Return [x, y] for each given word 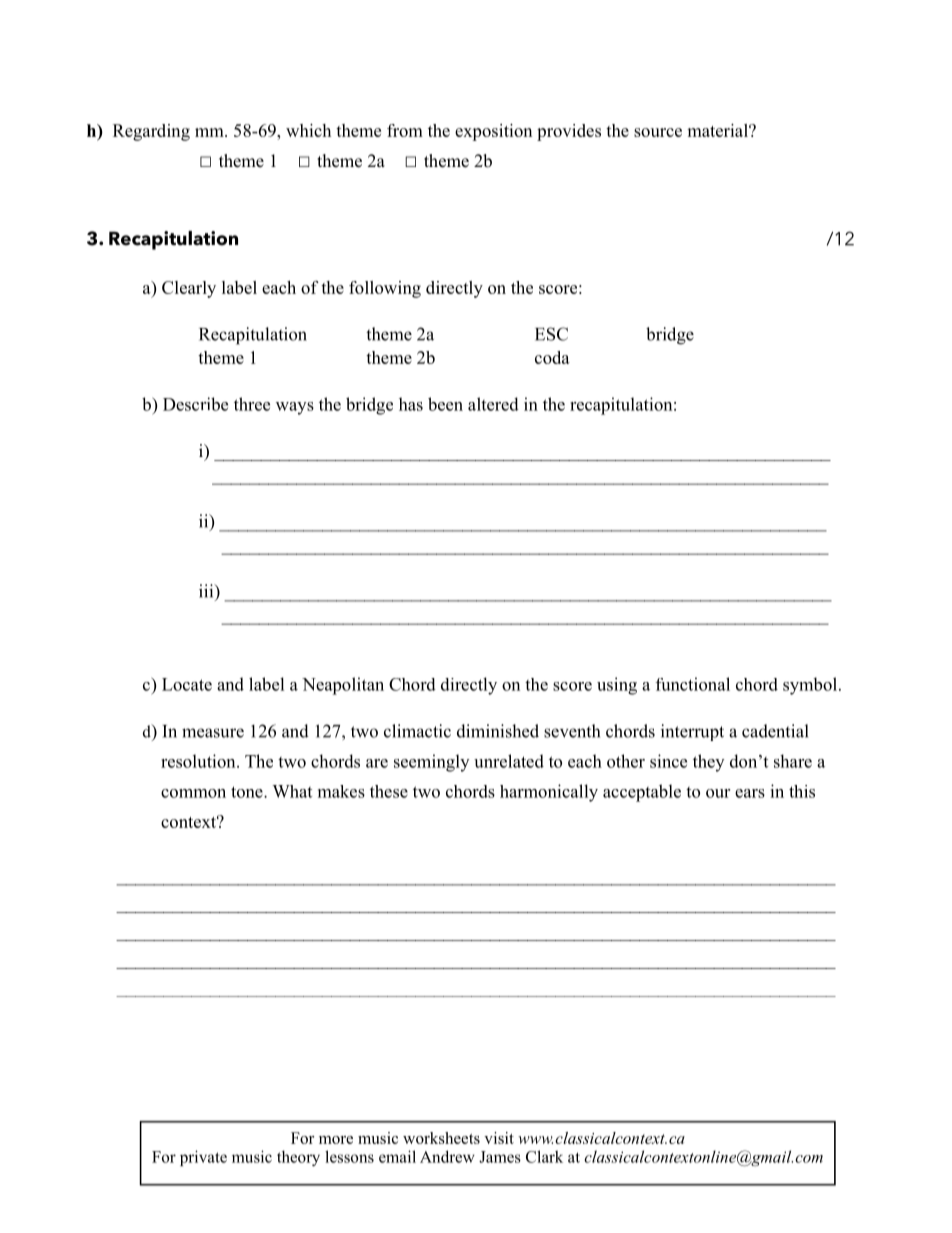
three [252, 404]
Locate [187, 684]
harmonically [549, 793]
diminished [498, 731]
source [658, 132]
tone [248, 792]
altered [493, 404]
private [203, 1158]
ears [750, 793]
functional [693, 684]
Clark [544, 1156]
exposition [493, 132]
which [308, 130]
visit [499, 1138]
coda [552, 357]
